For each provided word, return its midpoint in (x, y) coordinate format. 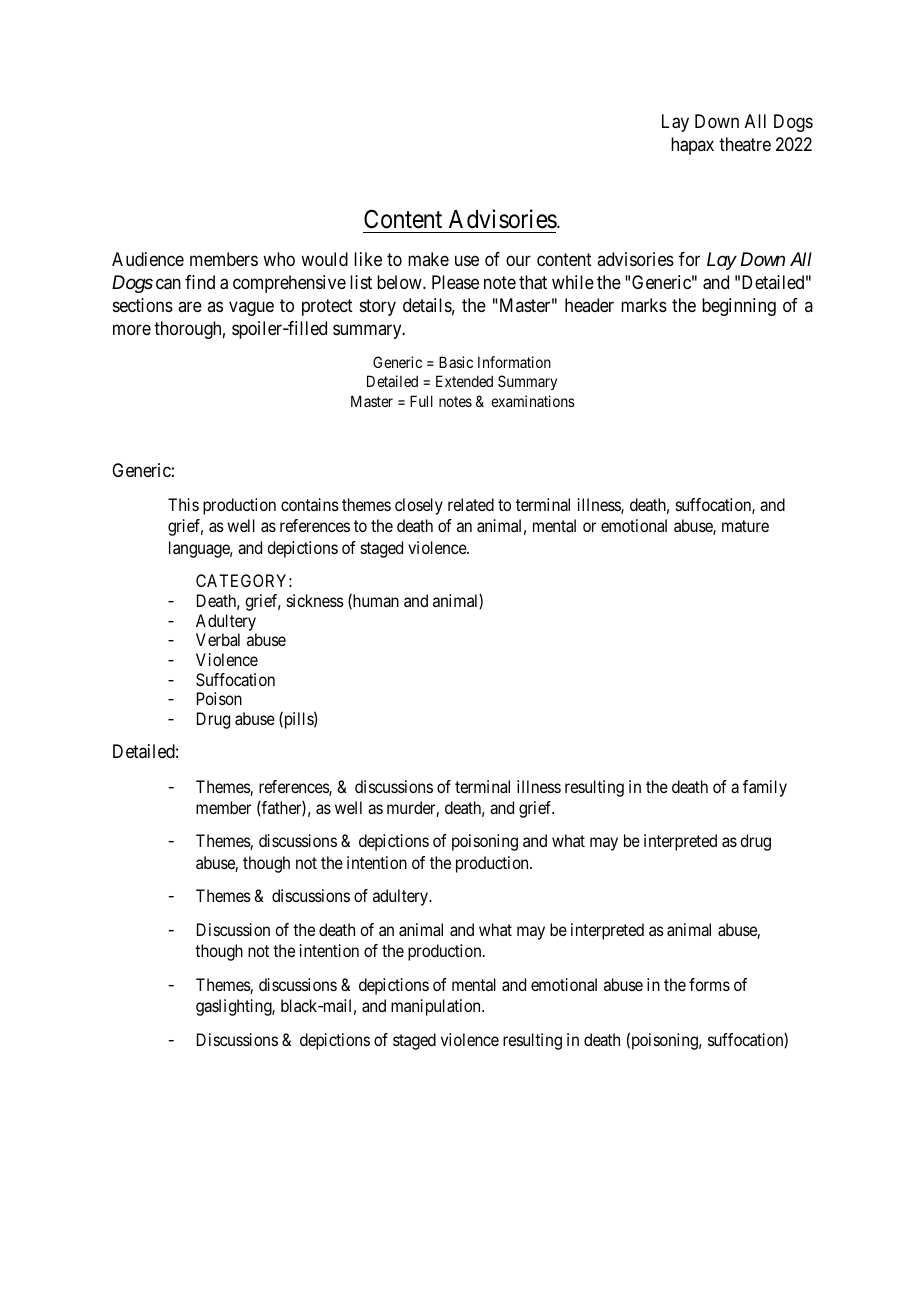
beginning (739, 307)
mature (745, 526)
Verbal (218, 639)
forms (709, 984)
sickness (315, 600)
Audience (148, 259)
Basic (456, 362)
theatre (745, 144)
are (190, 307)
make (428, 259)
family (765, 788)
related (471, 504)
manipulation (437, 1007)
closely (419, 506)
